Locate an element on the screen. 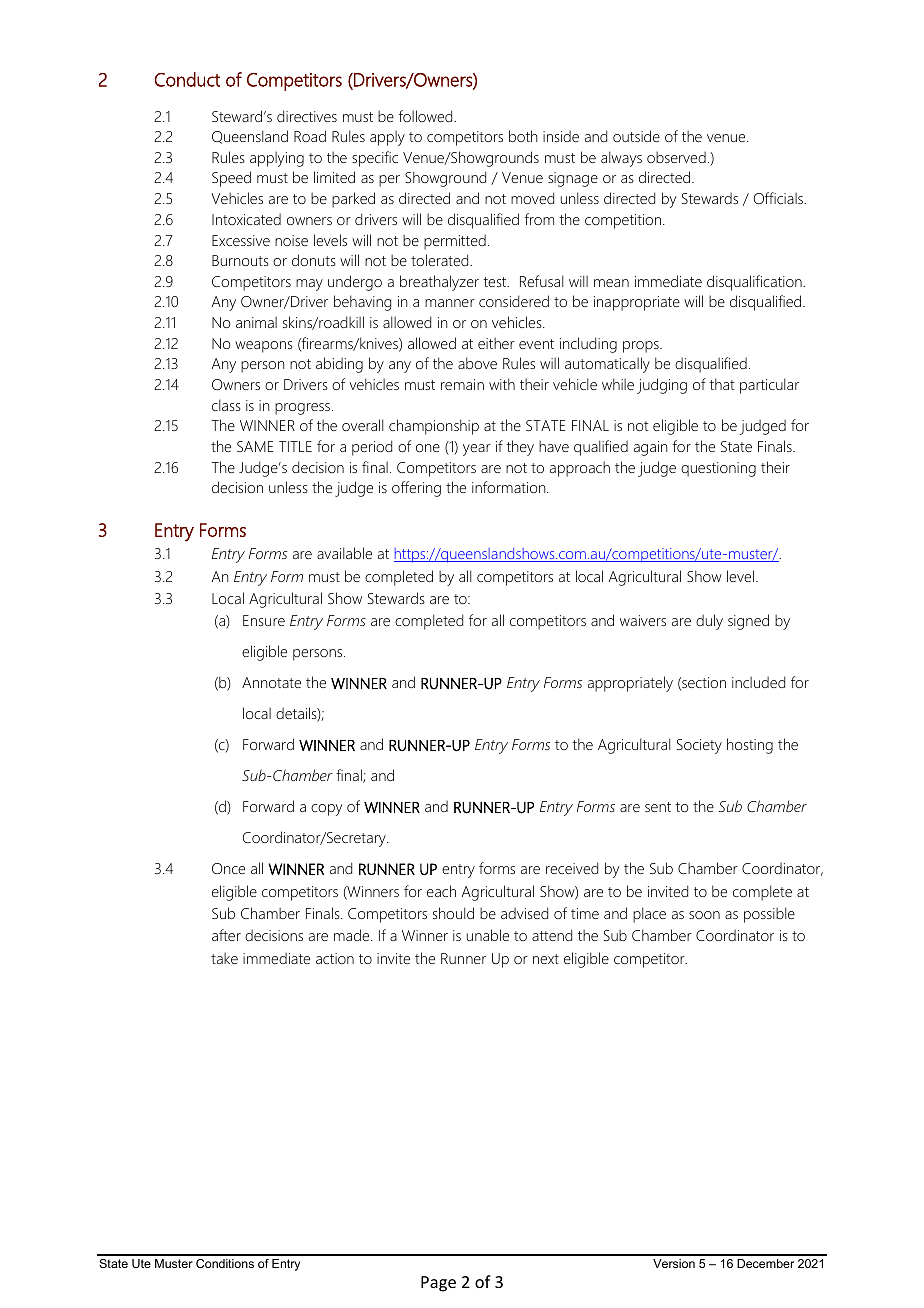 The width and height of the screenshot is (924, 1308). directives is located at coordinates (307, 116).
